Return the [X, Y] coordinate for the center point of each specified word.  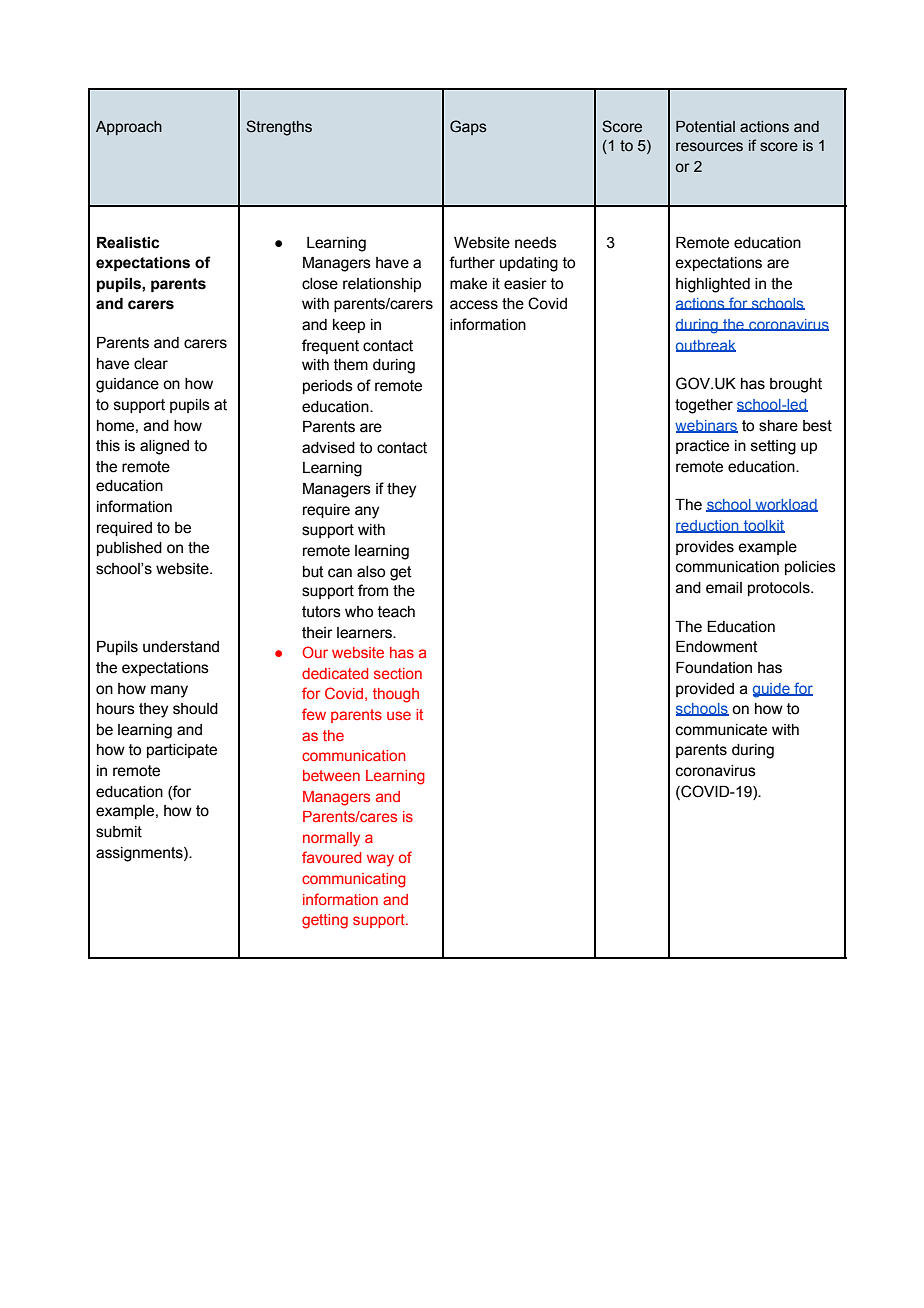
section [398, 673]
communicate [721, 730]
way [380, 860]
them [351, 365]
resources [709, 147]
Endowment [717, 647]
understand [181, 647]
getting [325, 921]
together [704, 406]
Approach [129, 128]
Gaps [468, 127]
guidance [127, 385]
